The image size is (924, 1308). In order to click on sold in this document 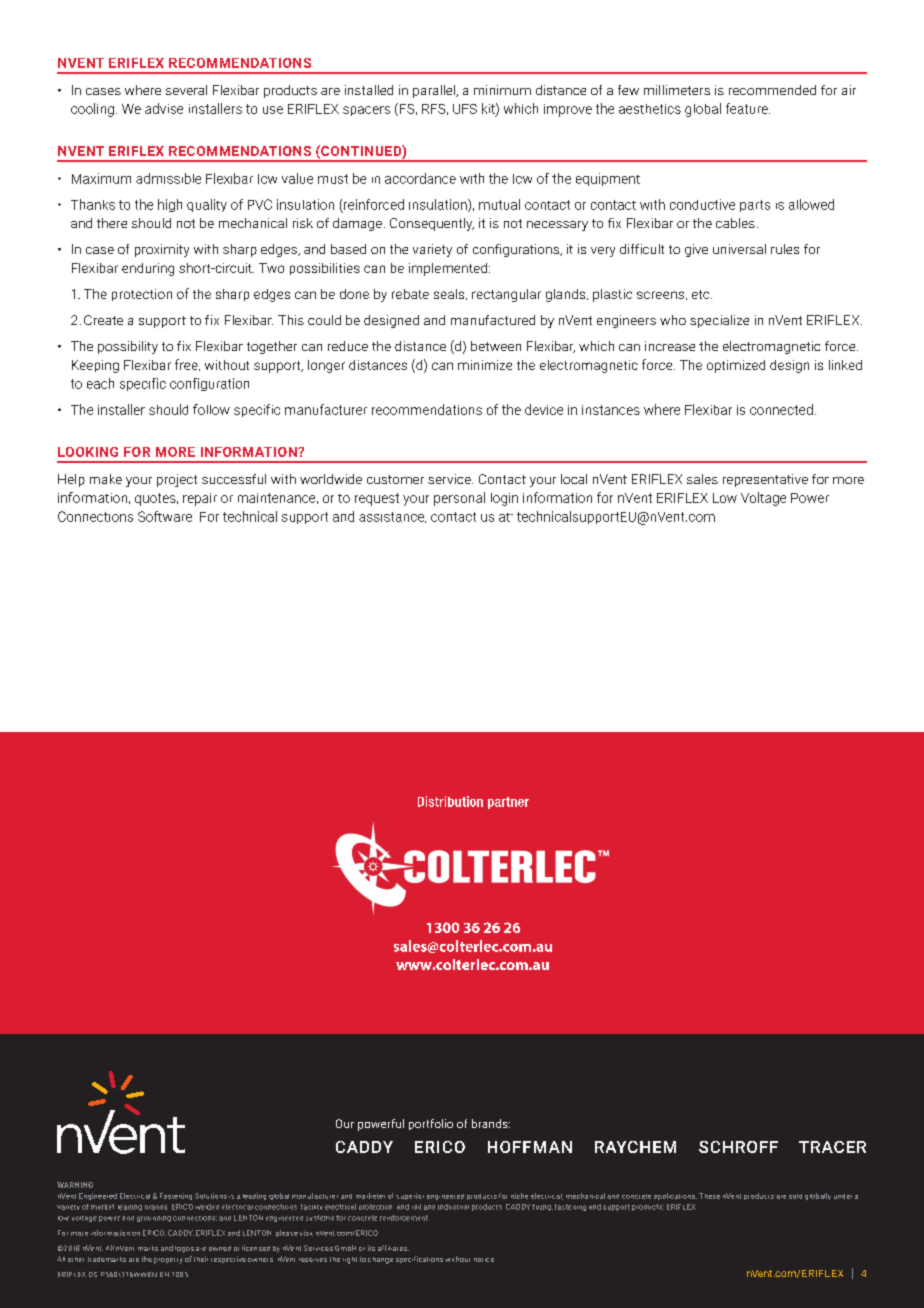, I will do `click(795, 1196)`.
